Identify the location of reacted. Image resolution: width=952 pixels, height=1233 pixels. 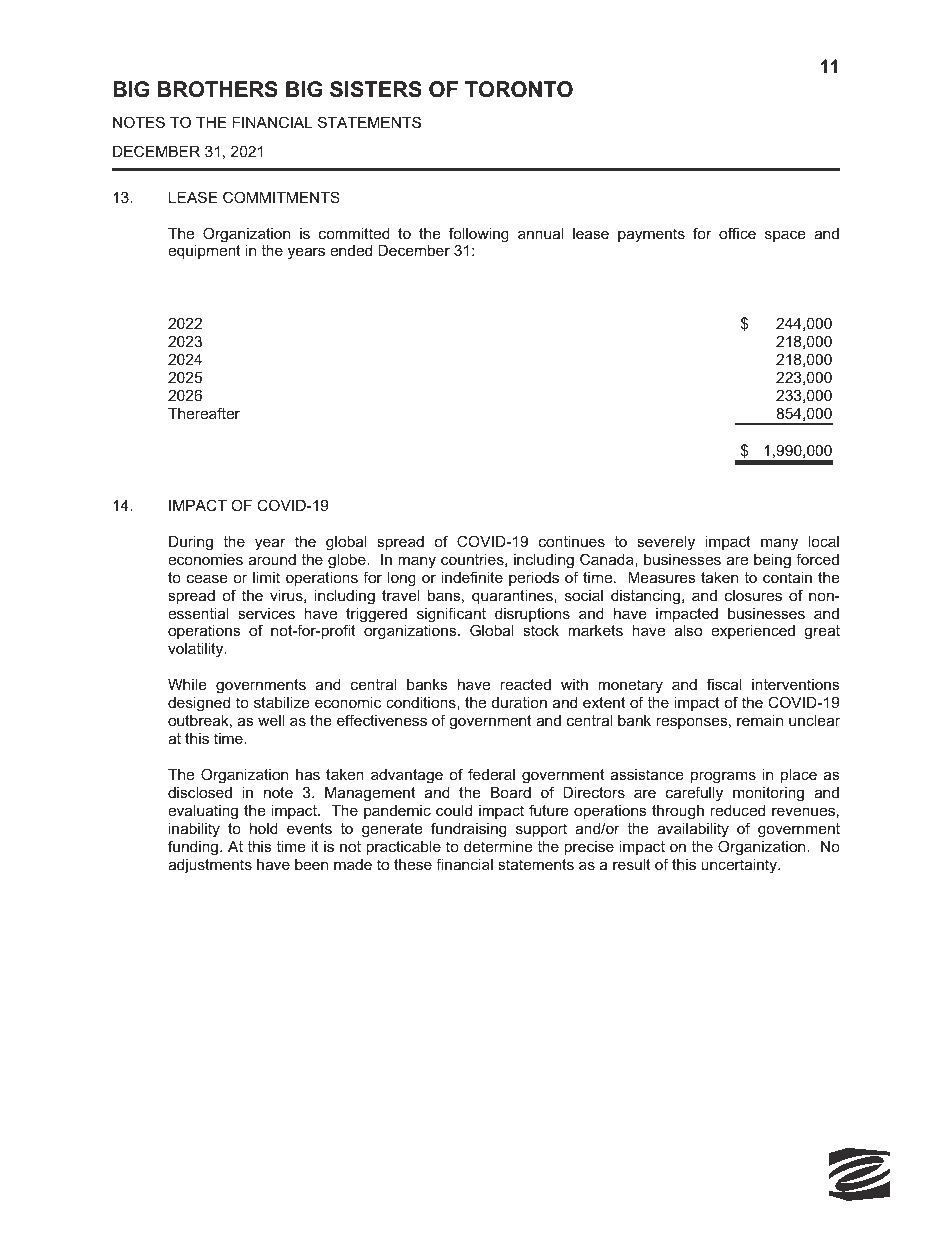
(525, 684).
